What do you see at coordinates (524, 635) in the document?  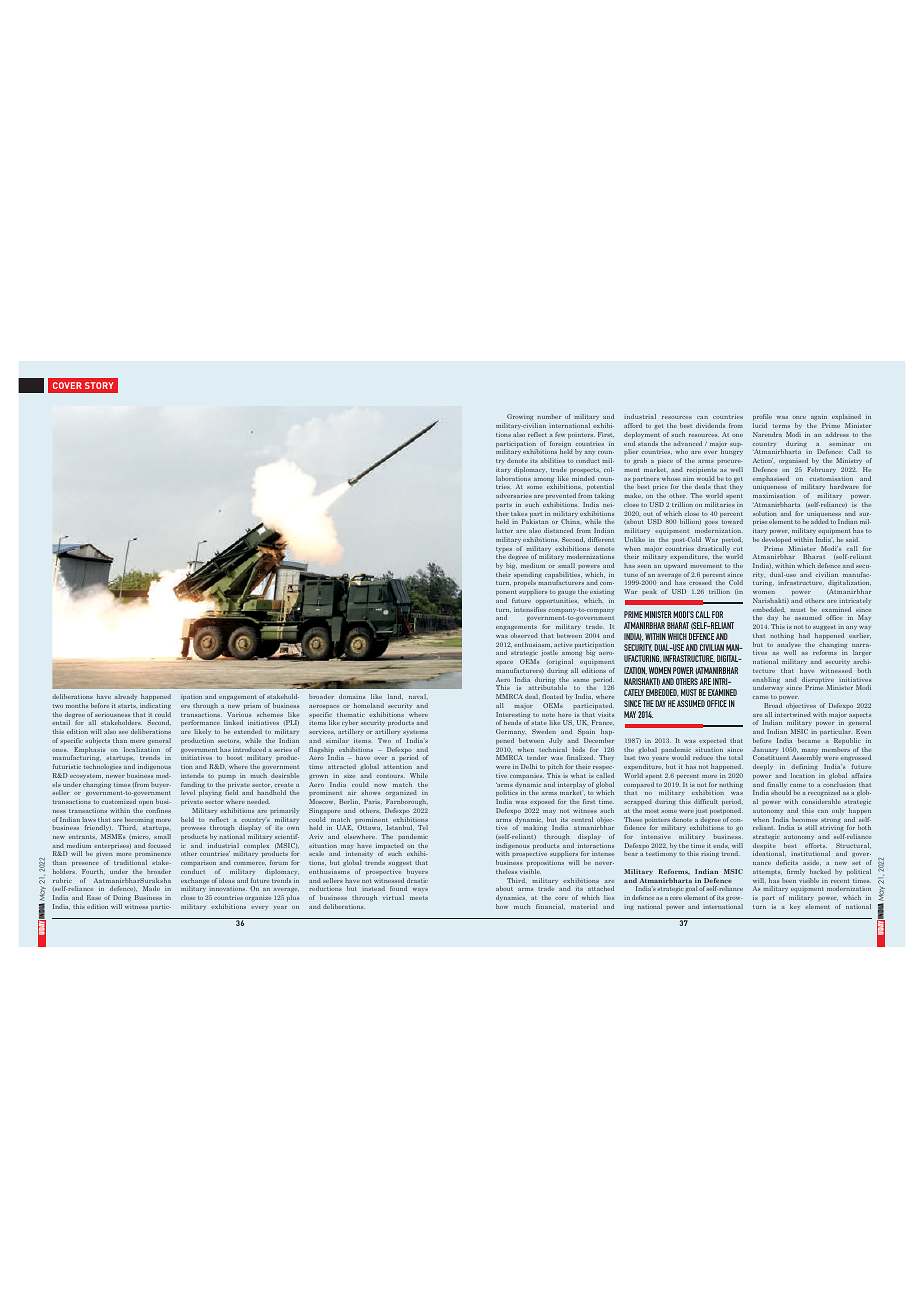 I see `observed` at bounding box center [524, 635].
